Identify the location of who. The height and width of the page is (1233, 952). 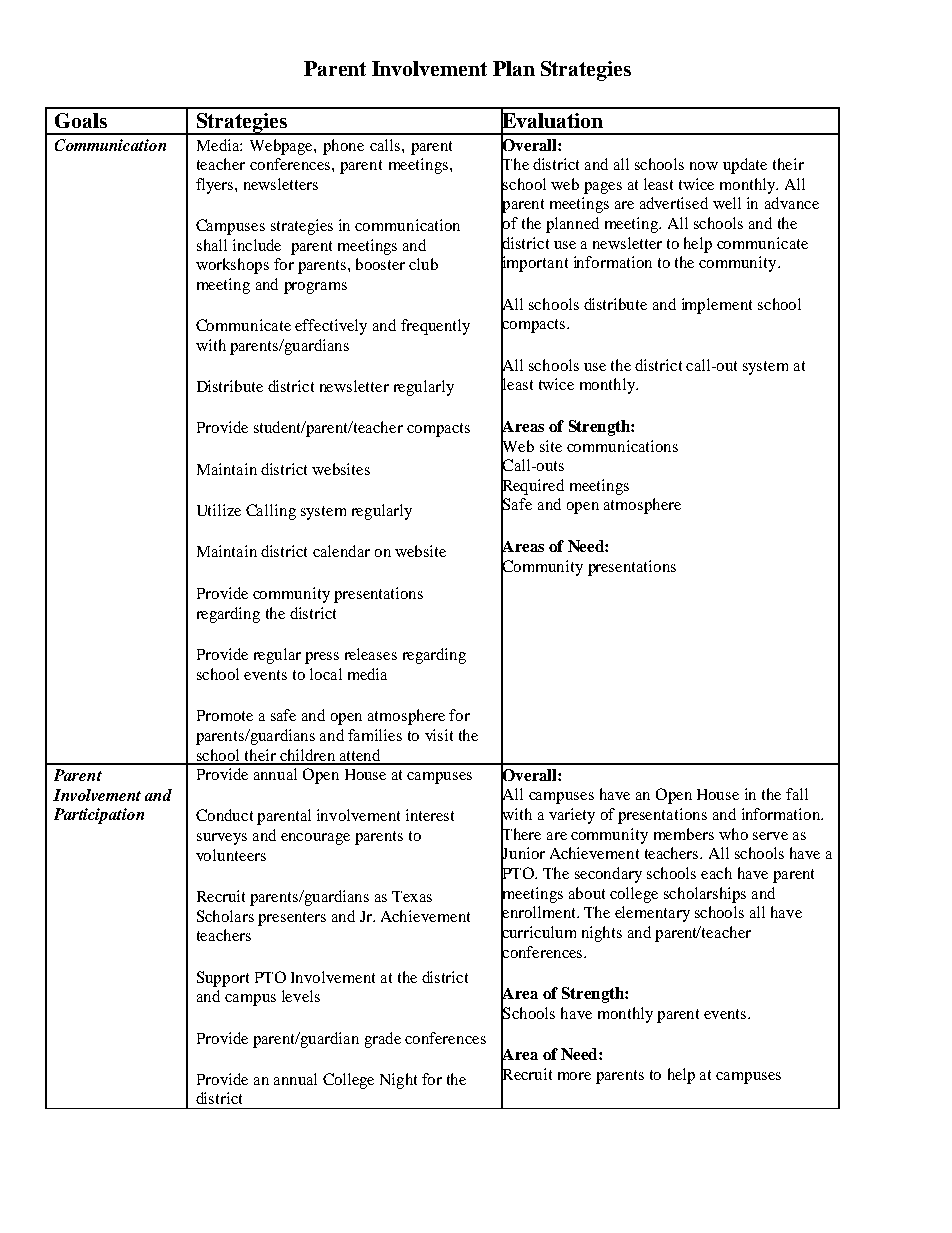
(733, 834).
